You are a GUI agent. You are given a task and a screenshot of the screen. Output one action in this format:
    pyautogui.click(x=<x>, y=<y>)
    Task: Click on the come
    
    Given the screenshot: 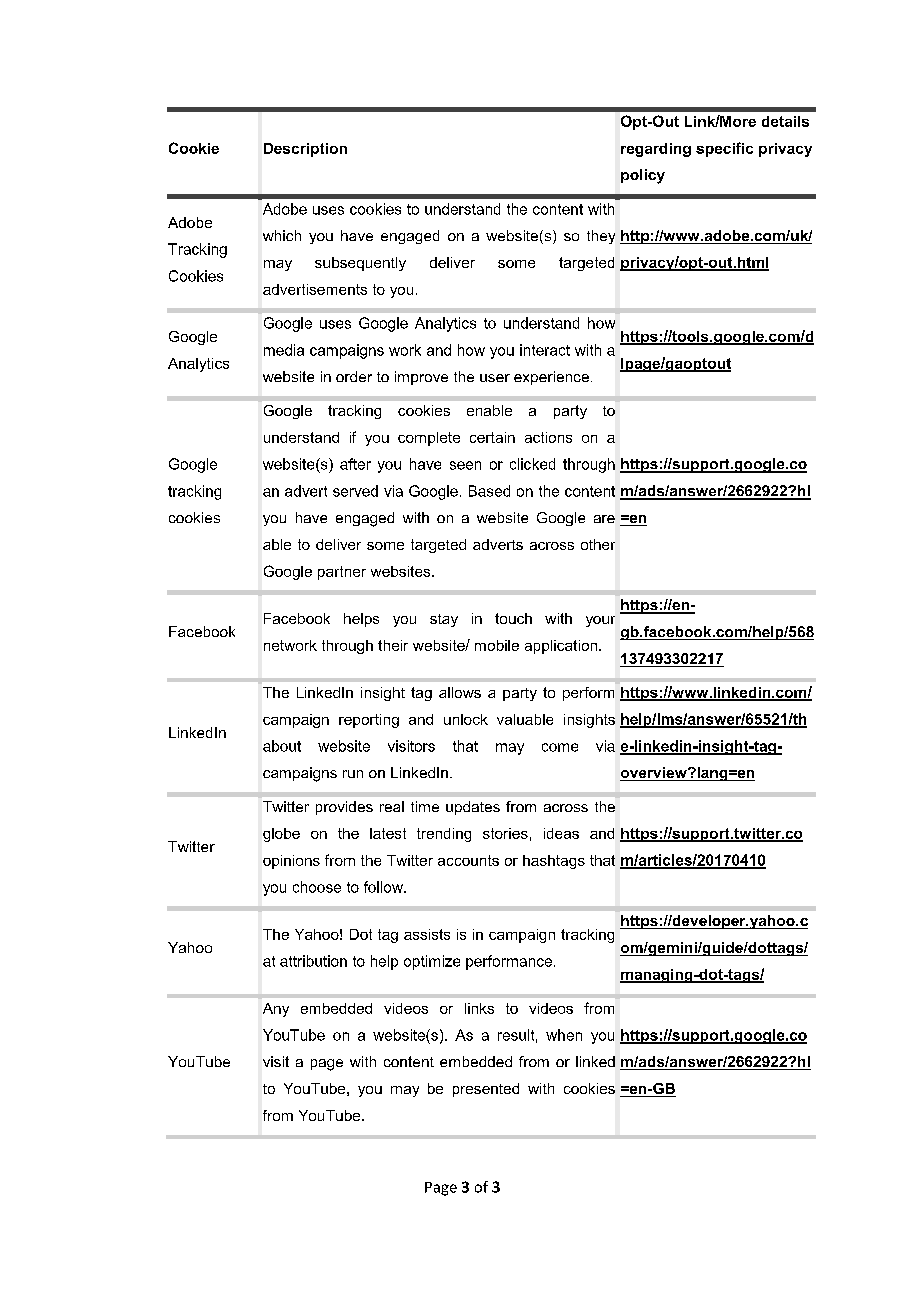 What is the action you would take?
    pyautogui.click(x=560, y=747)
